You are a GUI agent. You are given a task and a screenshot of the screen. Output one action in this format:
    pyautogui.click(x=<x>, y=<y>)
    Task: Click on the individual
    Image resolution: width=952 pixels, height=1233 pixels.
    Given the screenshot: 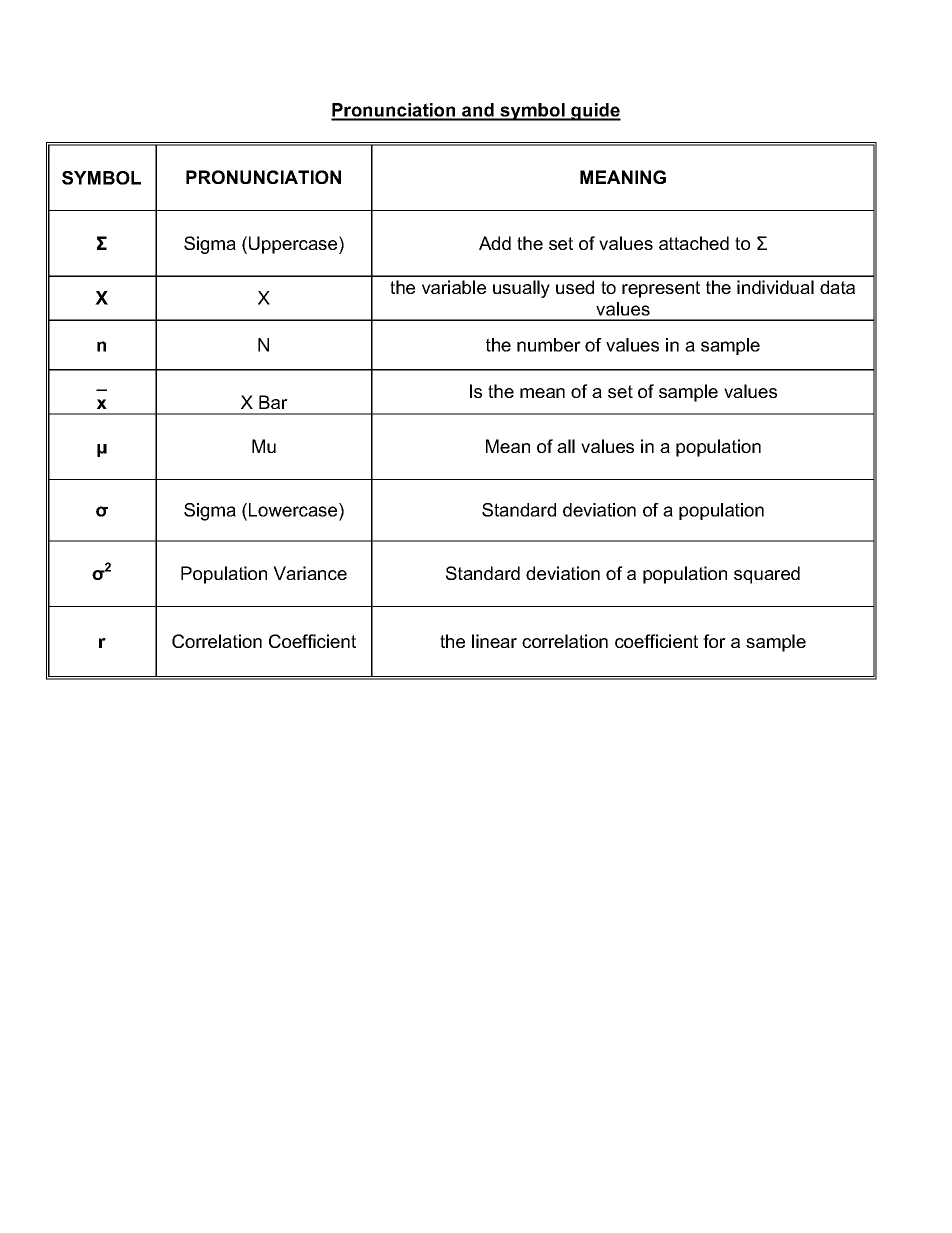 What is the action you would take?
    pyautogui.click(x=775, y=287)
